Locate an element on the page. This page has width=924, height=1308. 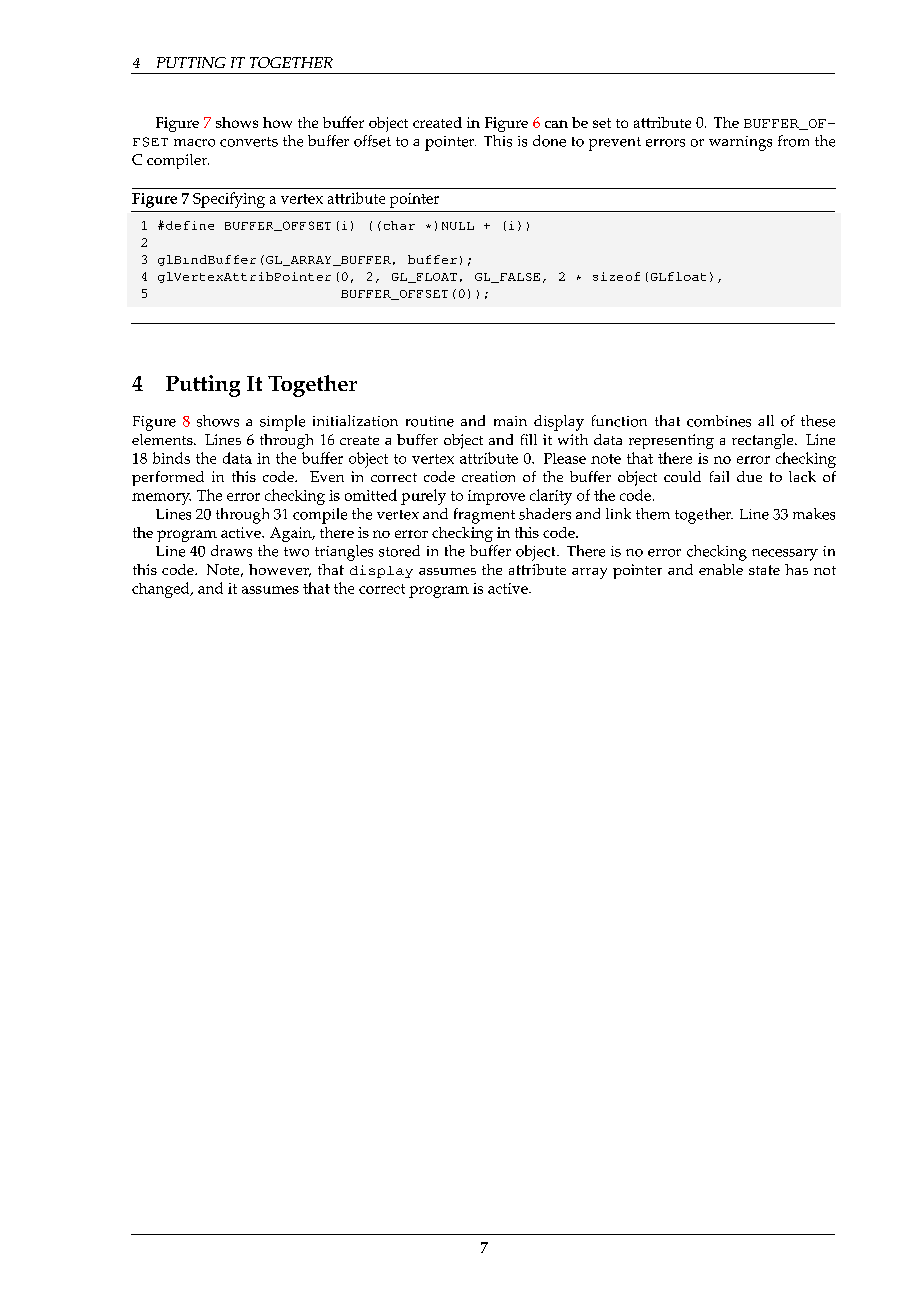
converts is located at coordinates (249, 142).
